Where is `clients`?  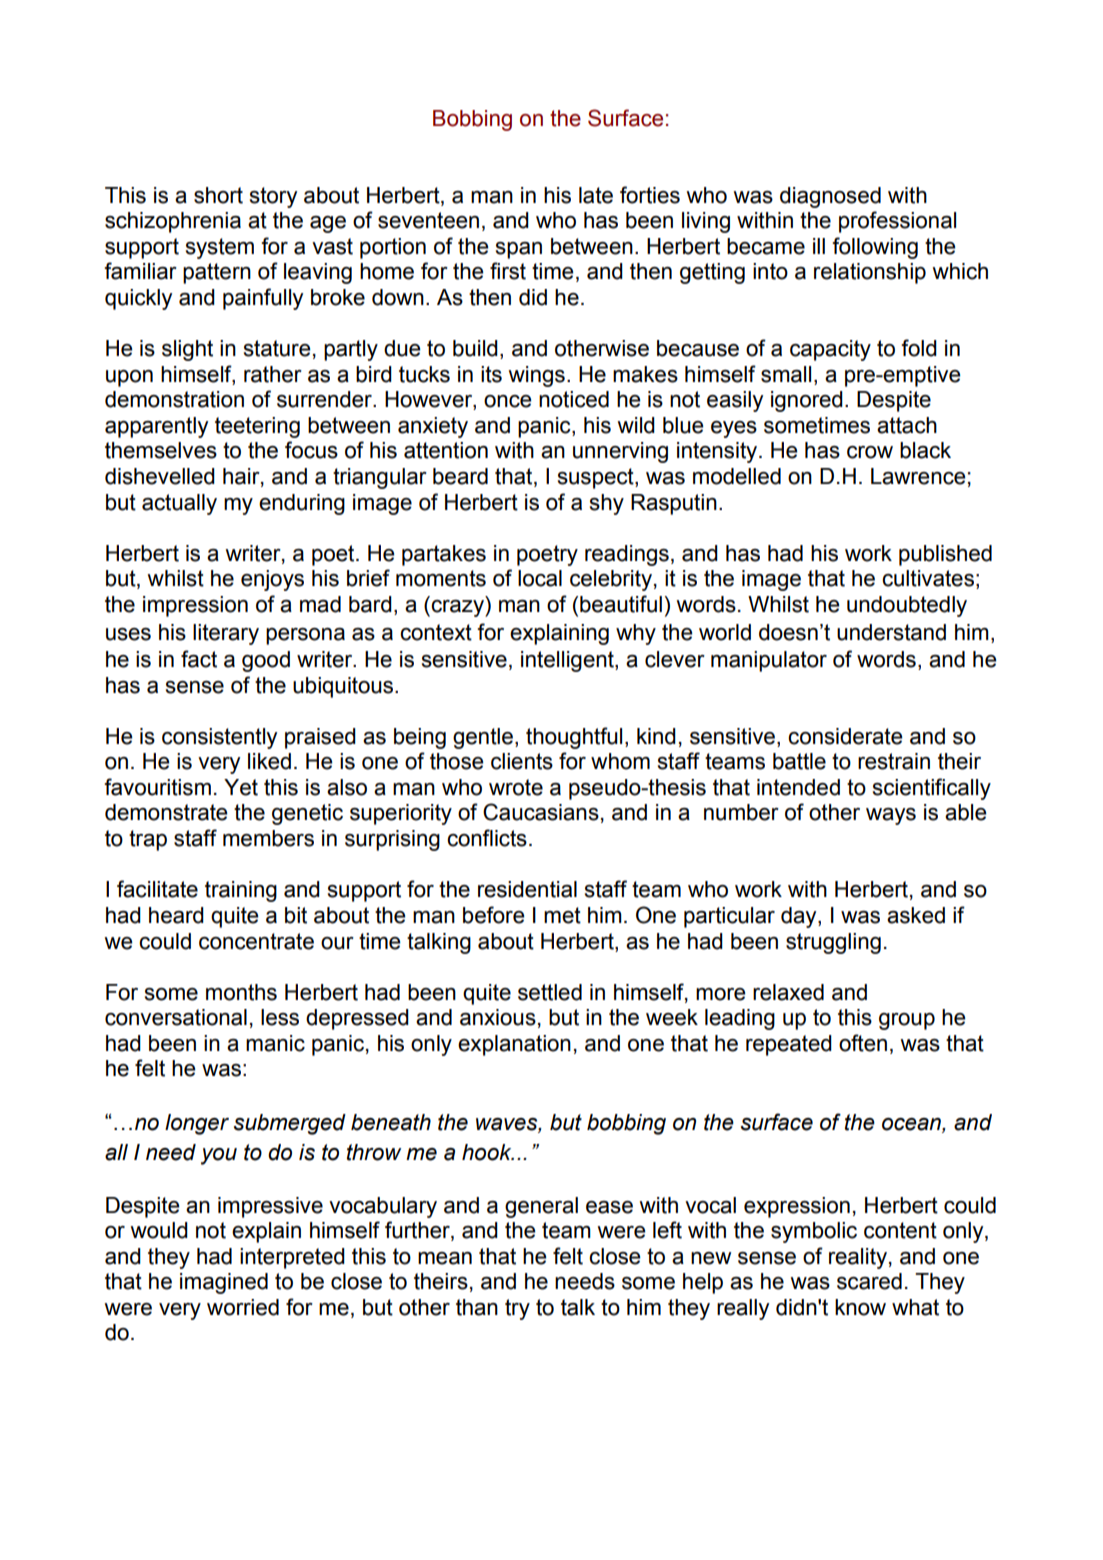 clients is located at coordinates (522, 761).
